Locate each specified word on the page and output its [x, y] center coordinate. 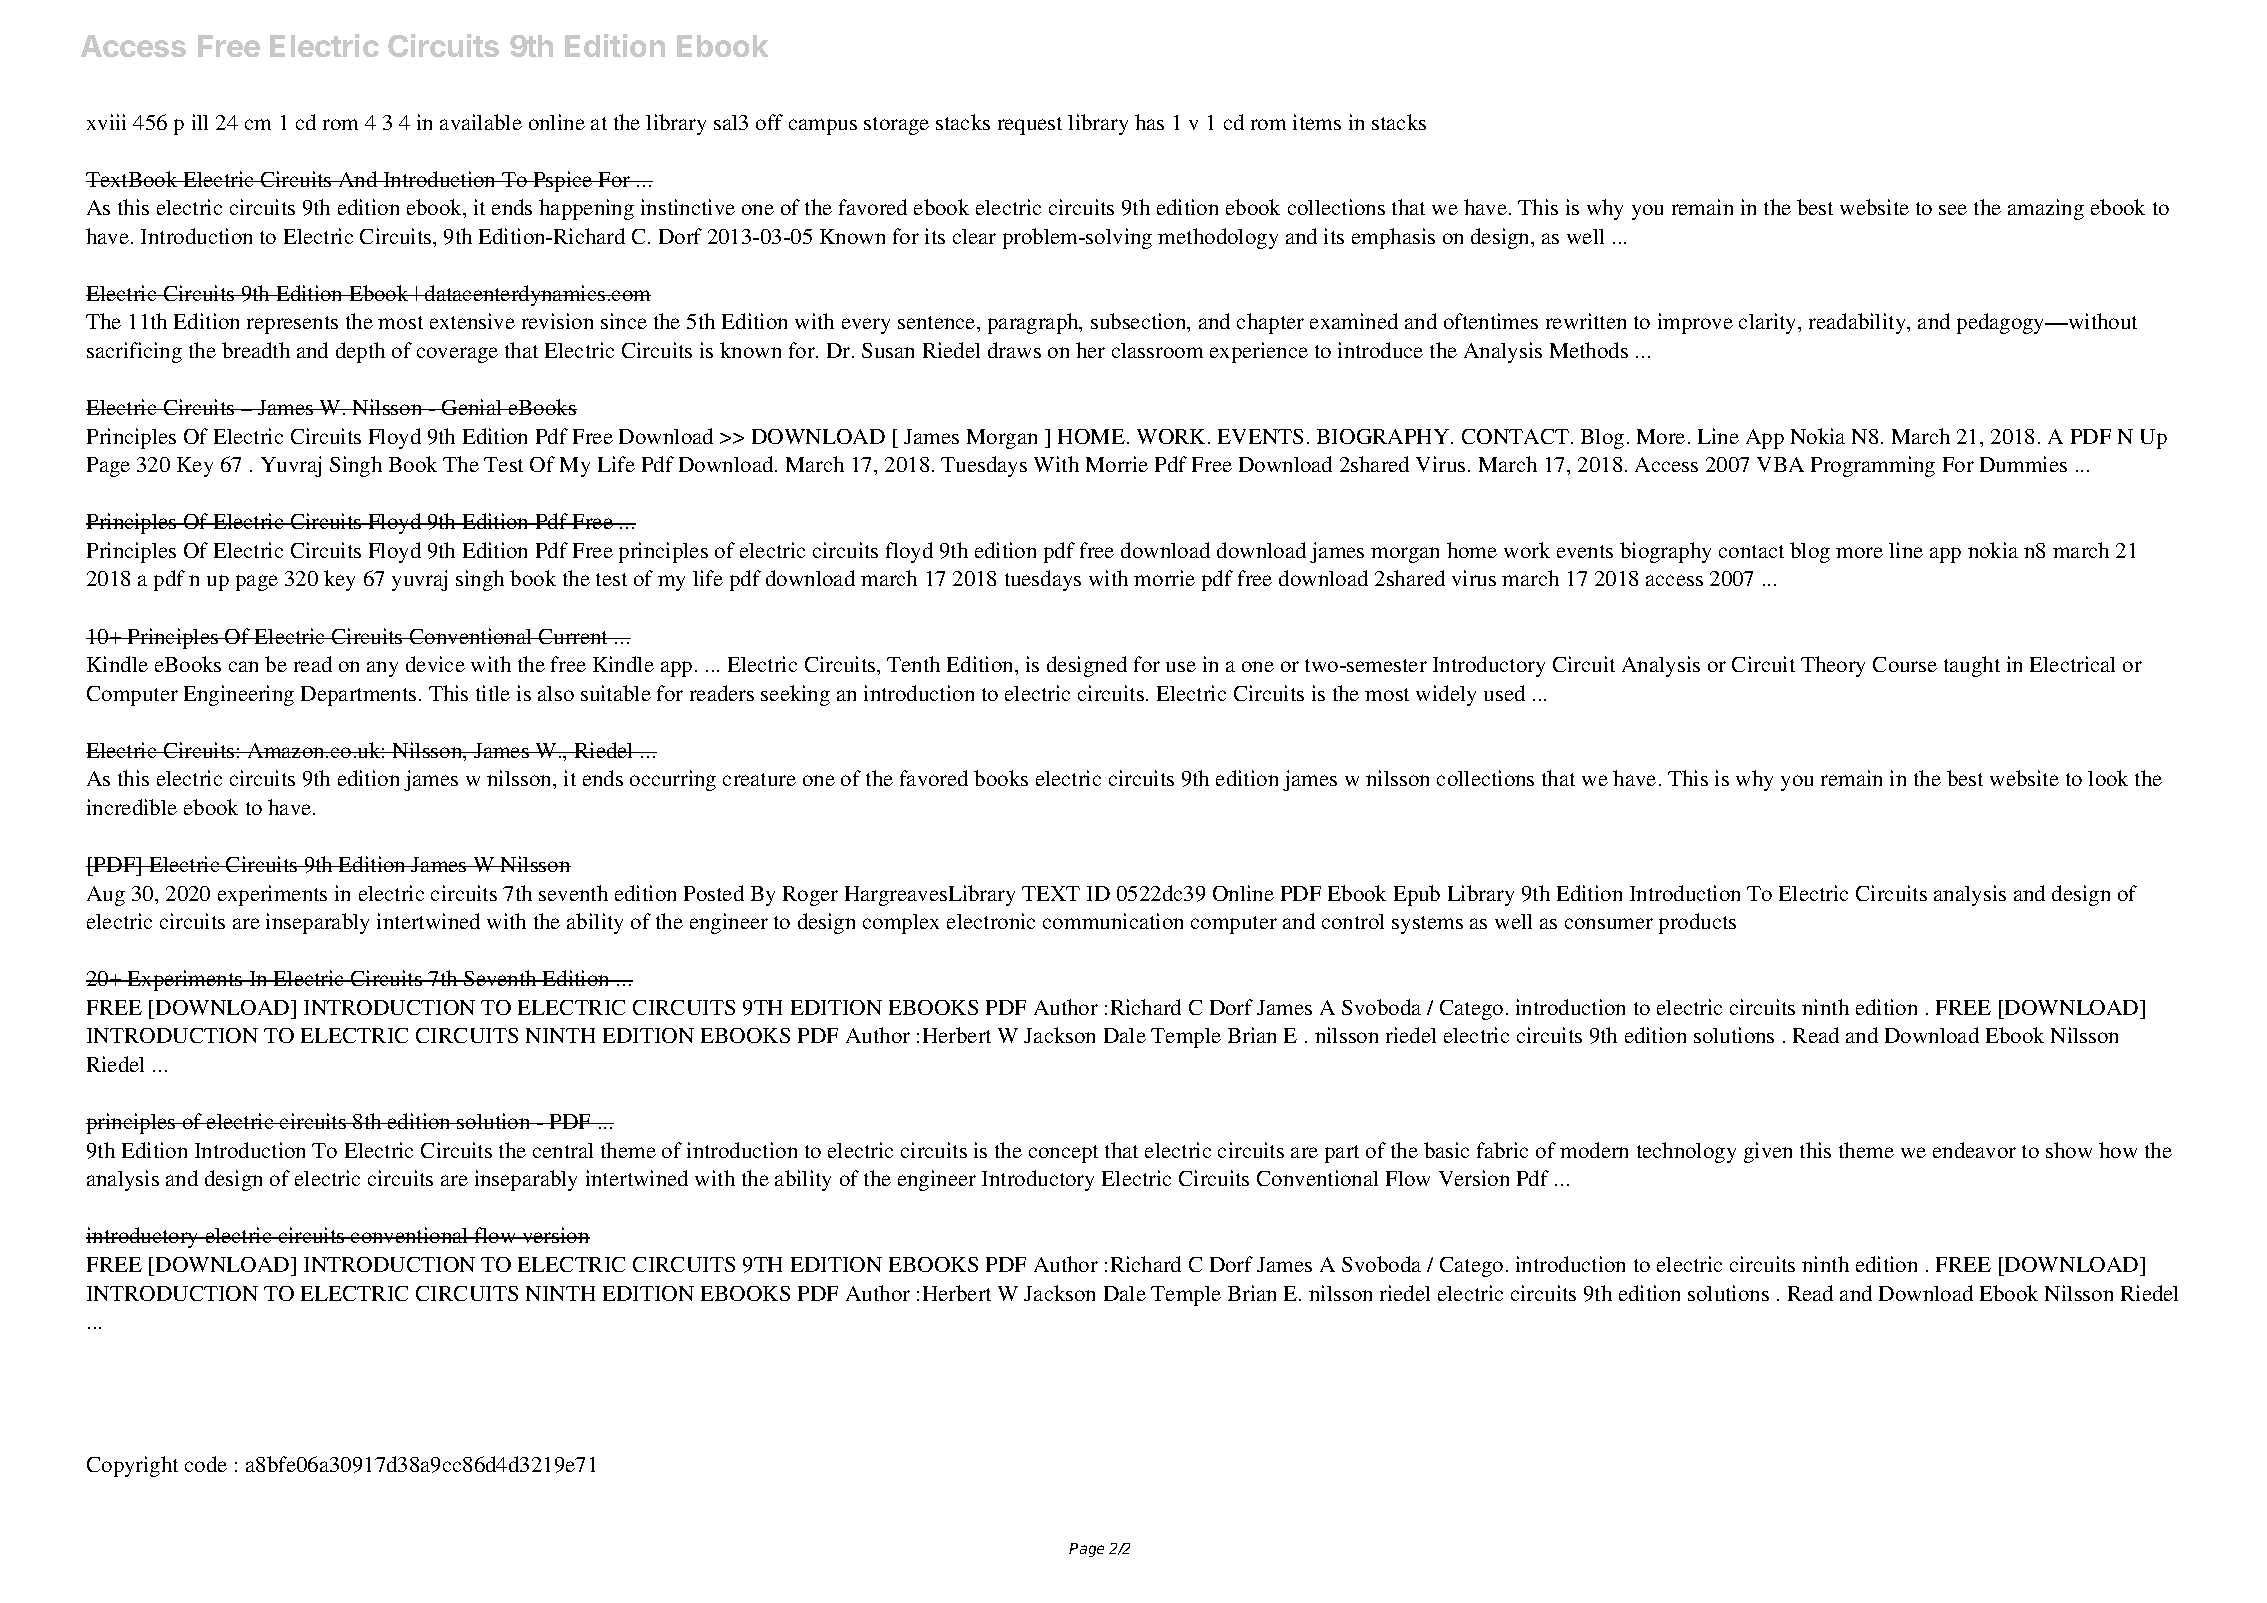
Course [1905, 664]
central [563, 1150]
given [1768, 1152]
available [481, 122]
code [206, 1464]
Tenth [913, 664]
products [1697, 923]
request [1030, 126]
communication [1113, 921]
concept [1063, 1154]
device [435, 664]
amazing [2046, 209]
